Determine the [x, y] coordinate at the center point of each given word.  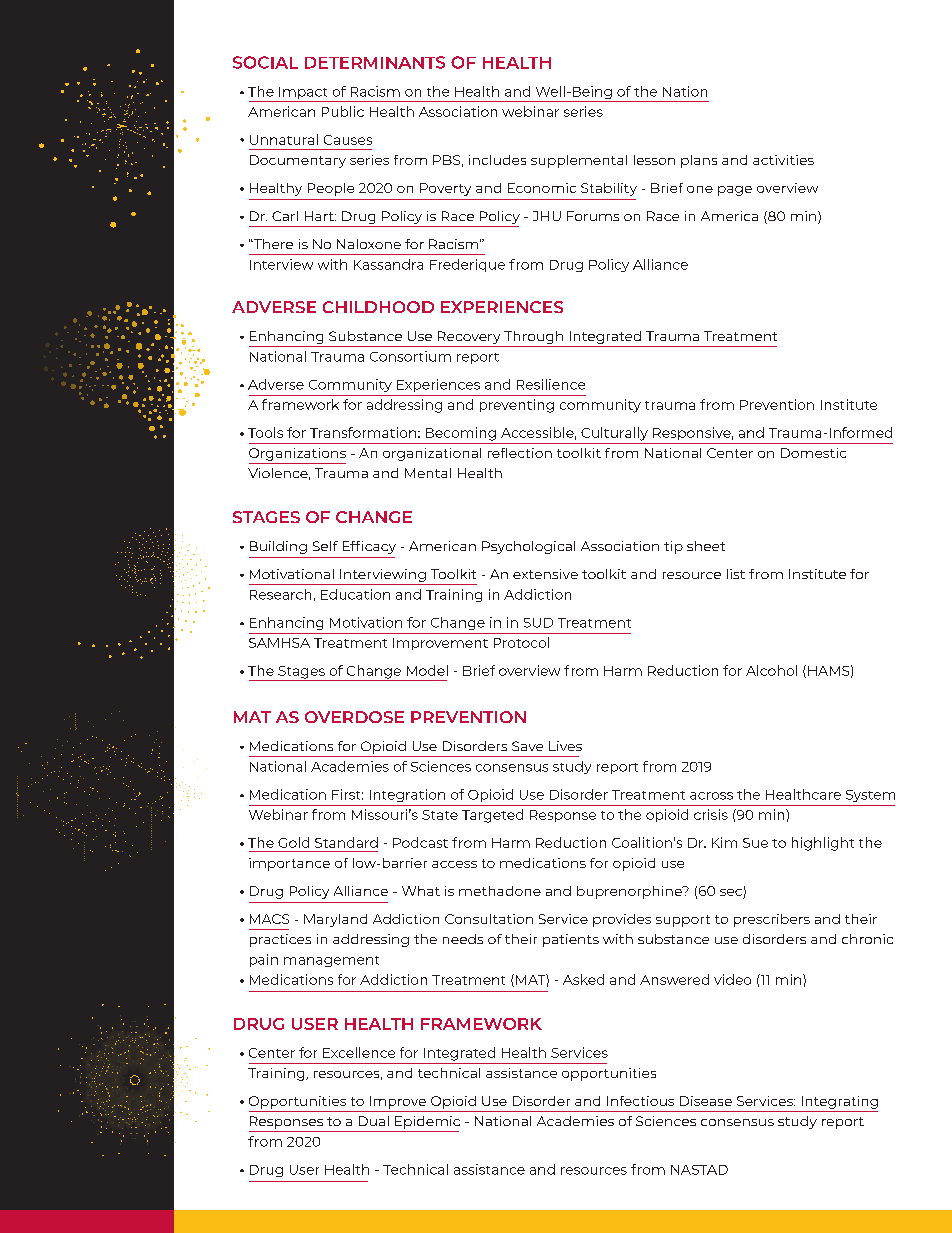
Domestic [813, 453]
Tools [265, 432]
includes [497, 160]
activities [783, 160]
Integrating [840, 1102]
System [870, 796]
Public [343, 111]
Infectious [640, 1101]
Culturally [614, 434]
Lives [565, 746]
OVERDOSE [354, 717]
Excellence [359, 1052]
